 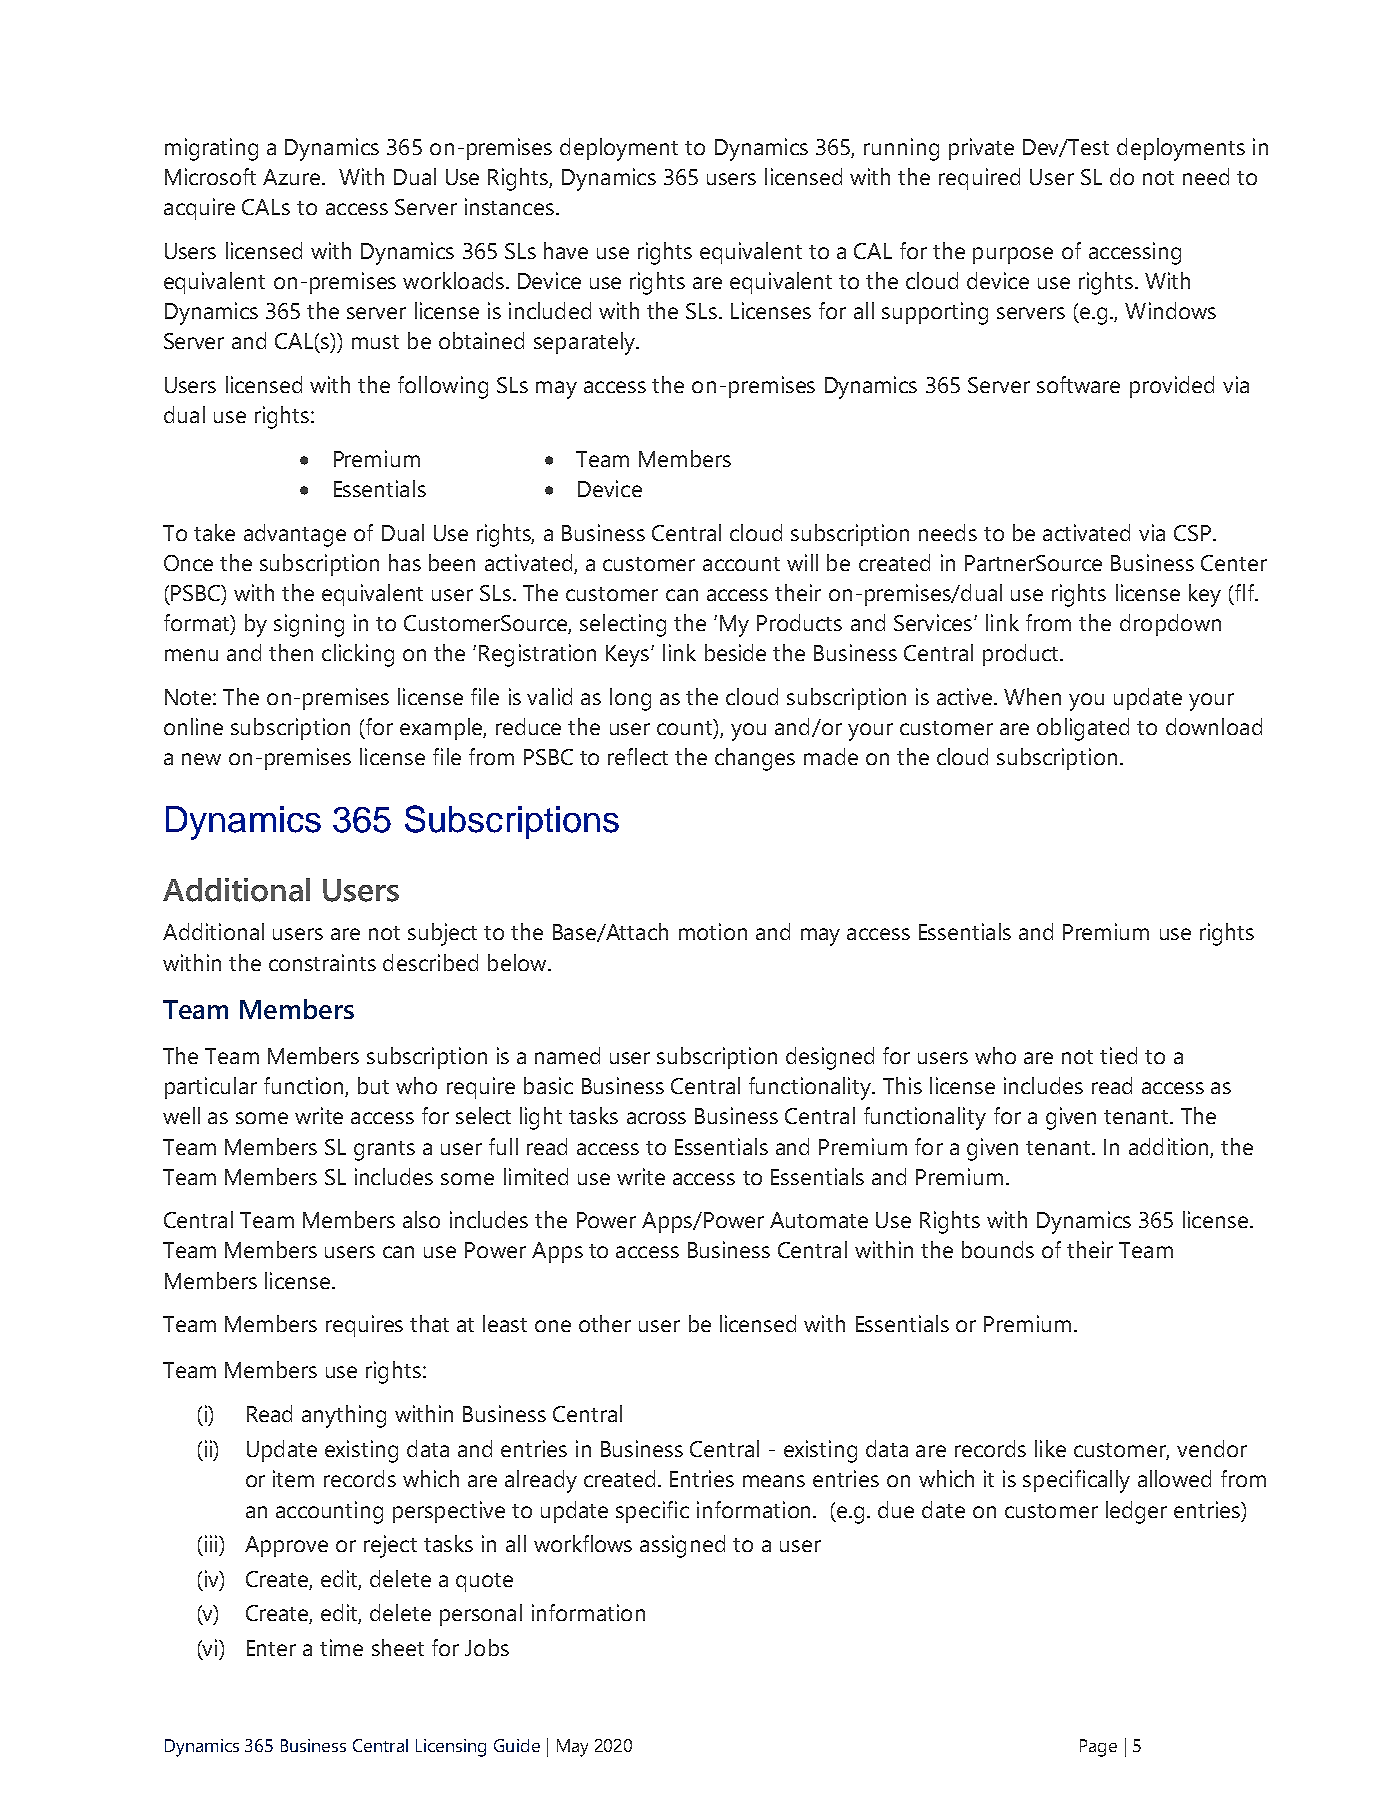 What do you see at coordinates (656, 1118) in the screenshot?
I see `across` at bounding box center [656, 1118].
